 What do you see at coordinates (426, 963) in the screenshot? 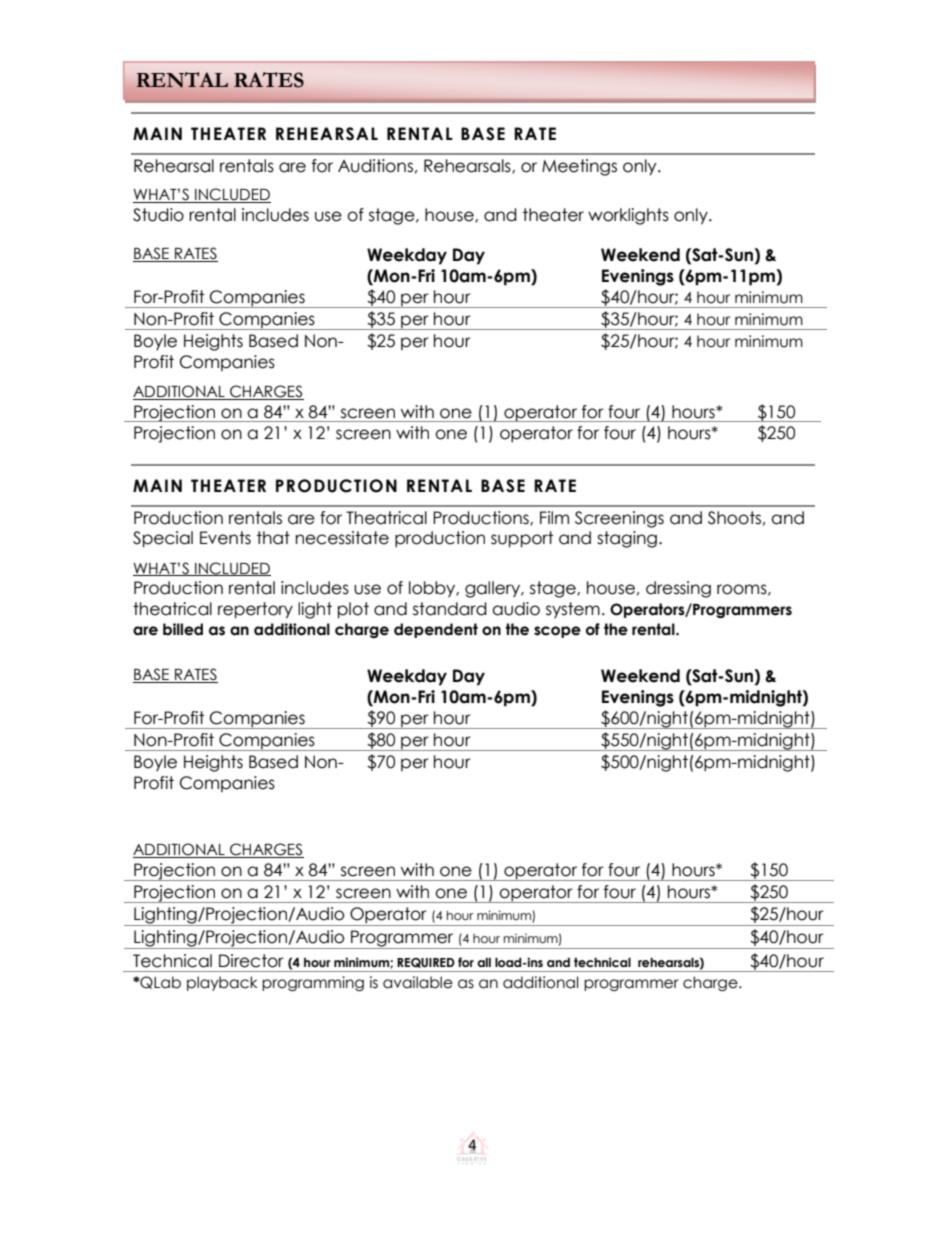
I see `REQUIRED` at bounding box center [426, 963].
